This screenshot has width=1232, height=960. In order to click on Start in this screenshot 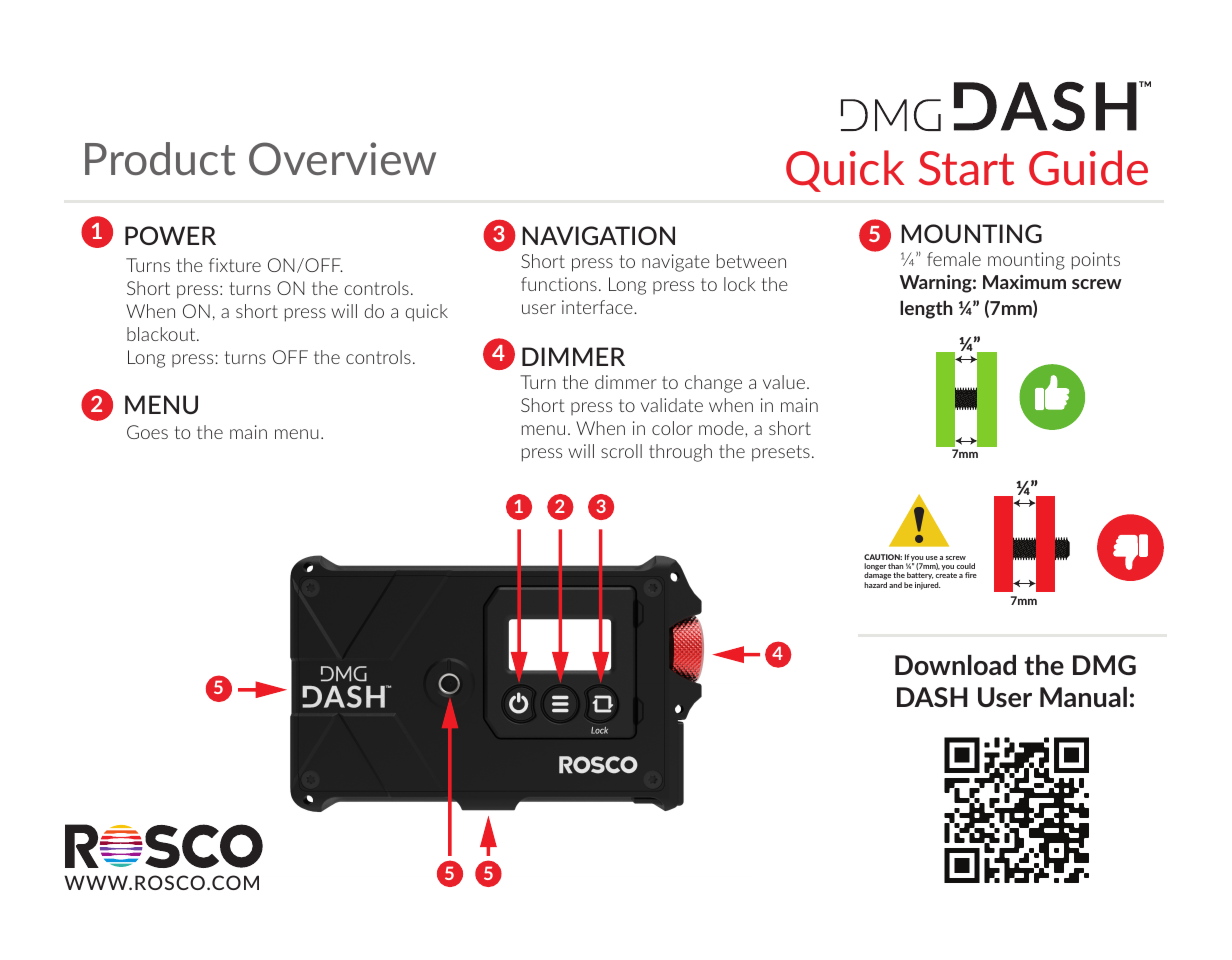, I will do `click(966, 168)`.
